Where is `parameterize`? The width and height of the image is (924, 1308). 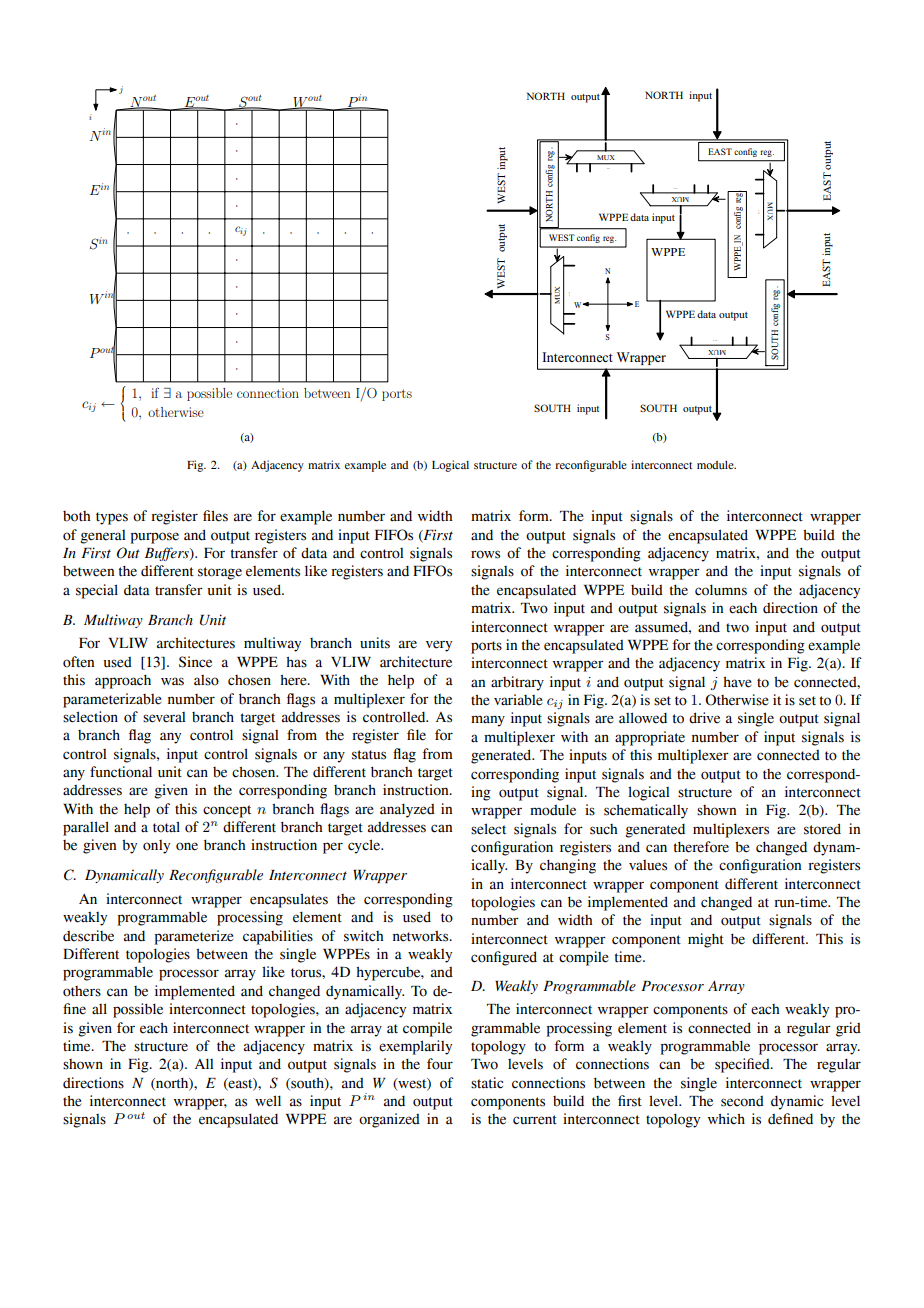
parameterize is located at coordinates (194, 937).
